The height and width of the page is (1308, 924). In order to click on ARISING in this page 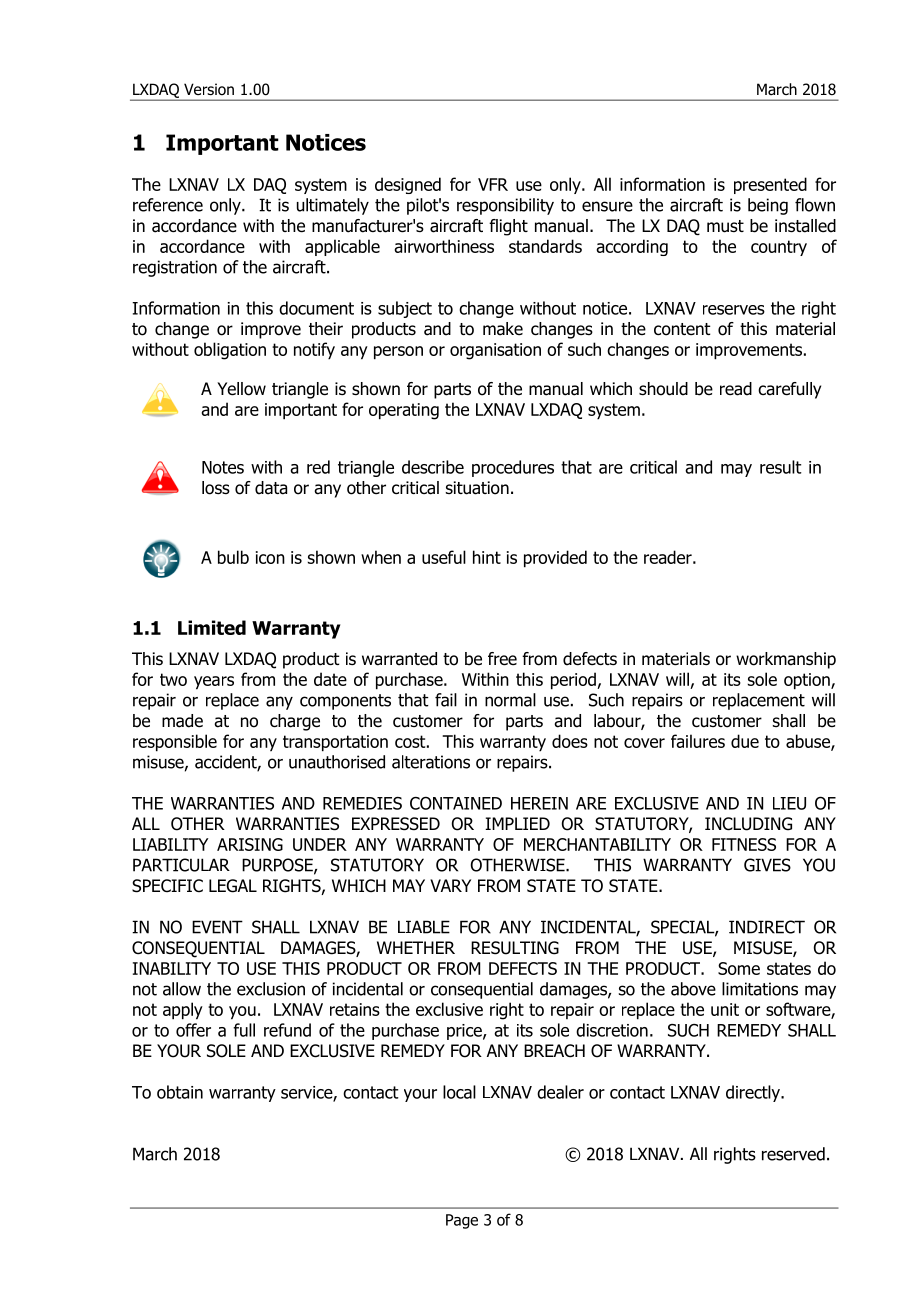, I will do `click(250, 844)`.
